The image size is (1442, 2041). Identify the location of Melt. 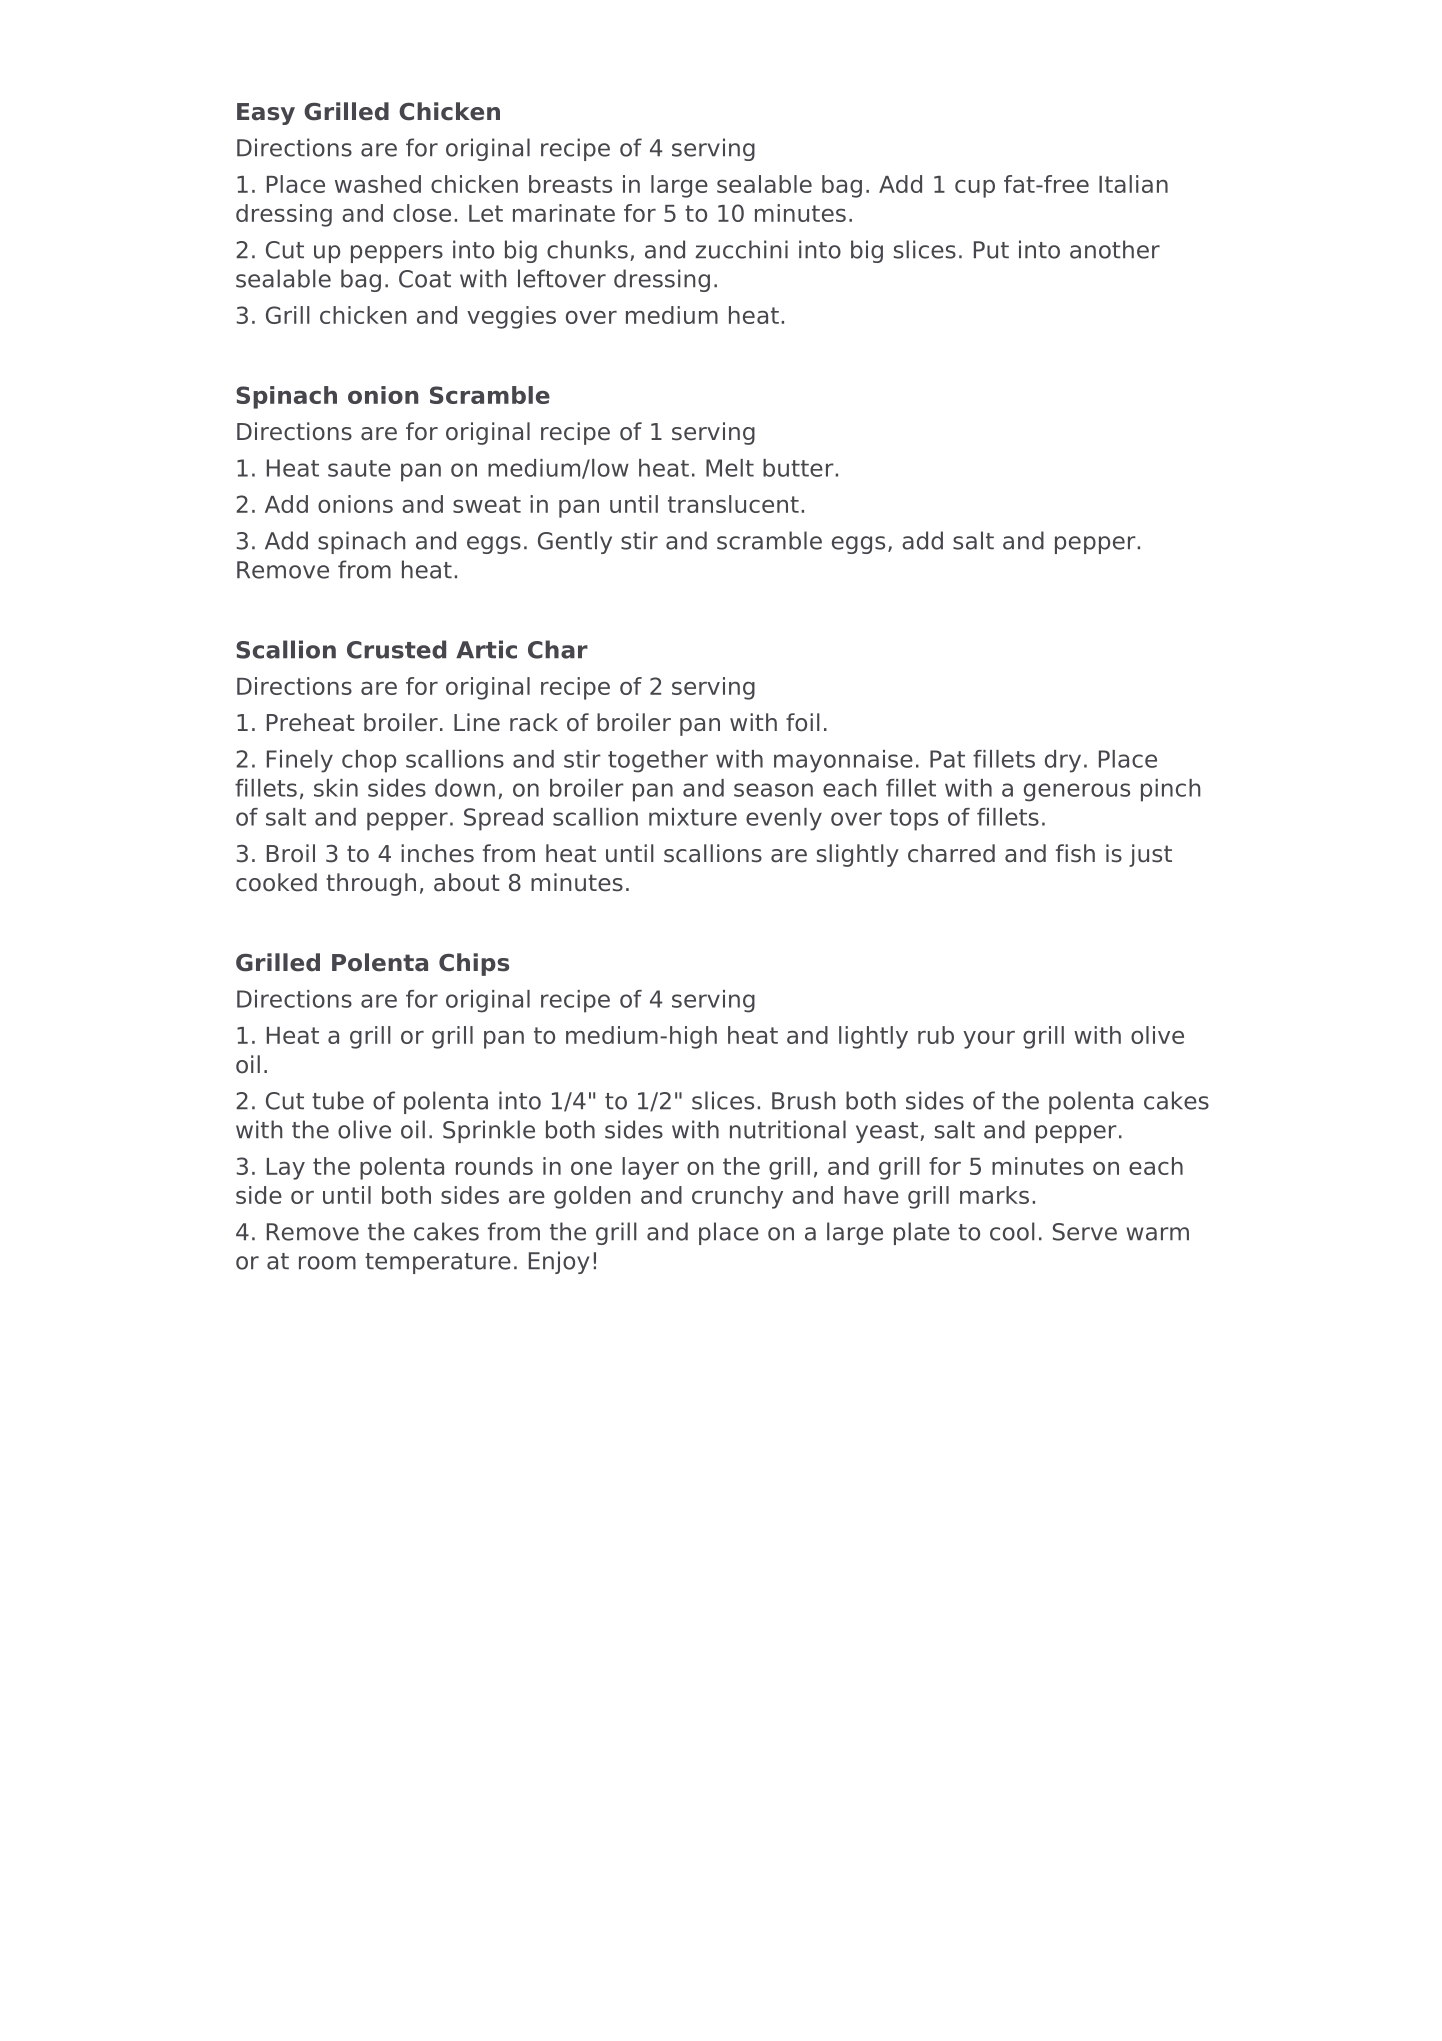
(730, 468).
